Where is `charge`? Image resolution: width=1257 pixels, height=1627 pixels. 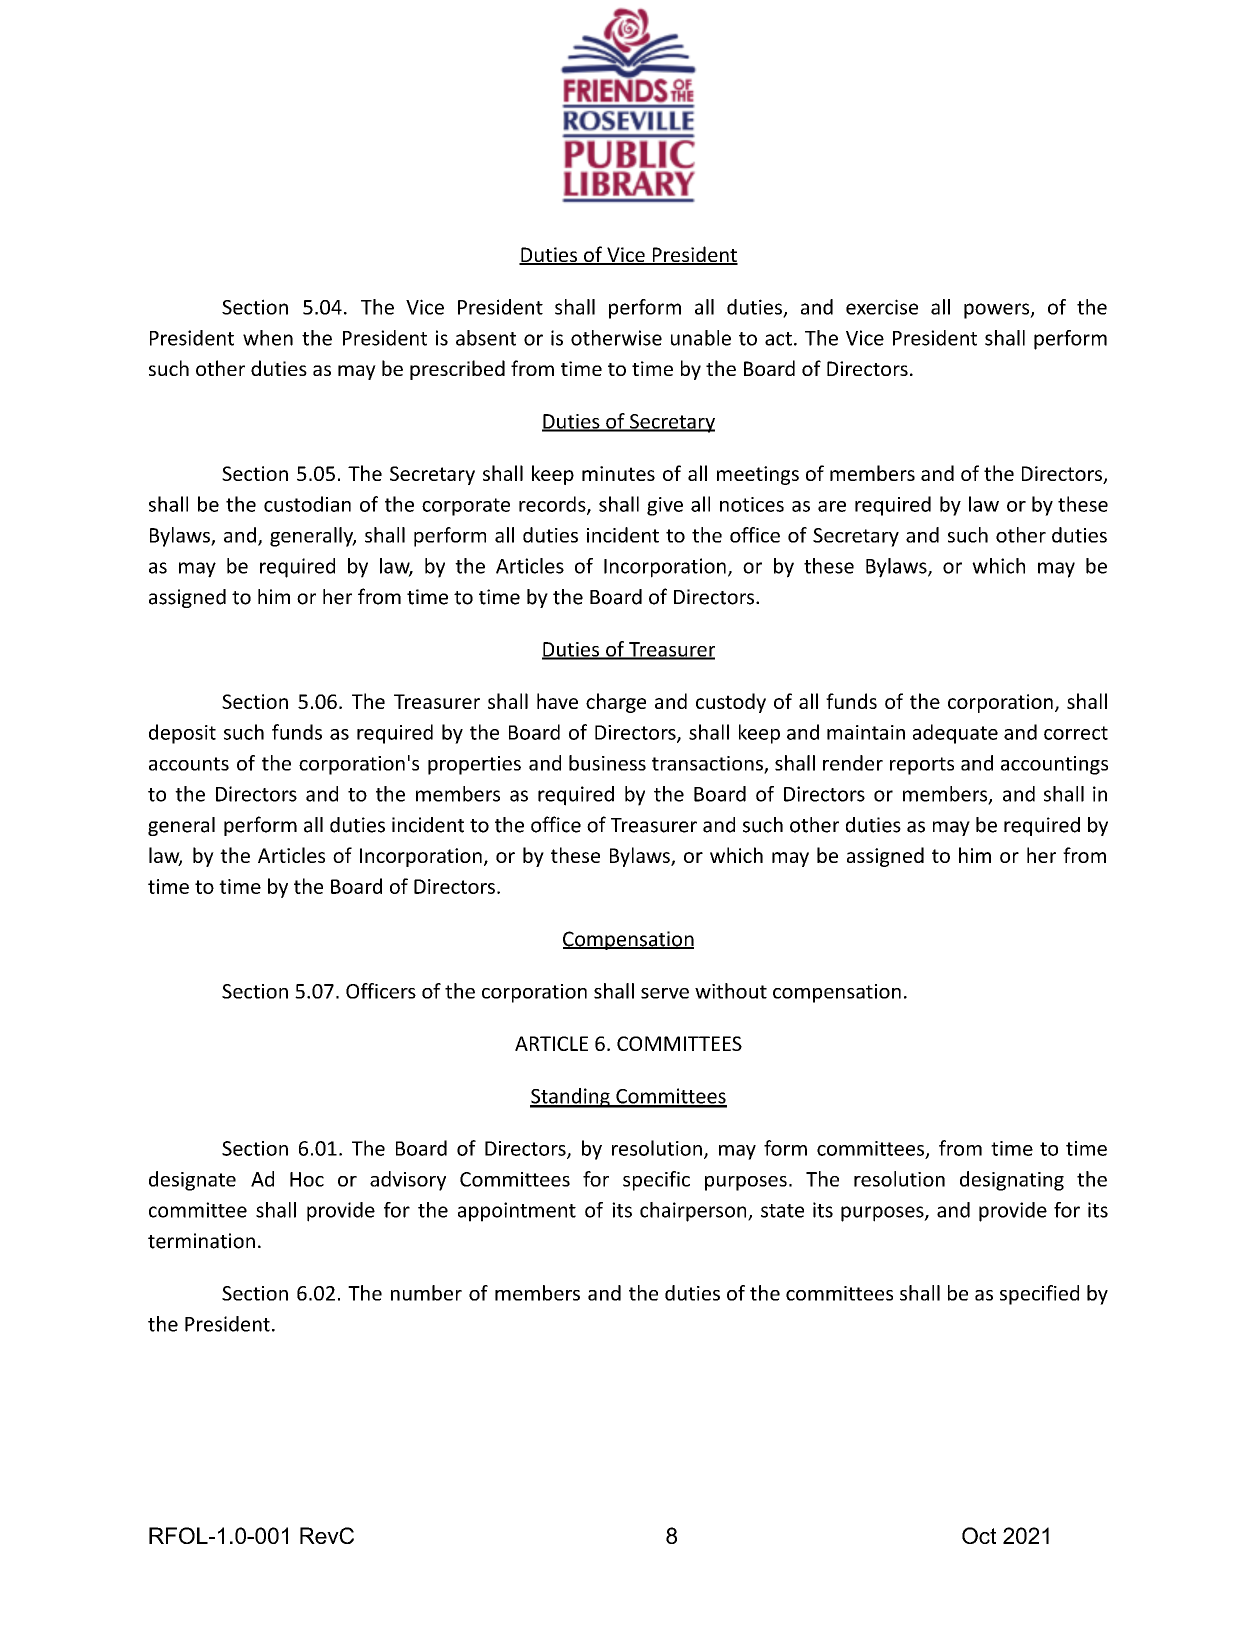 charge is located at coordinates (616, 703).
